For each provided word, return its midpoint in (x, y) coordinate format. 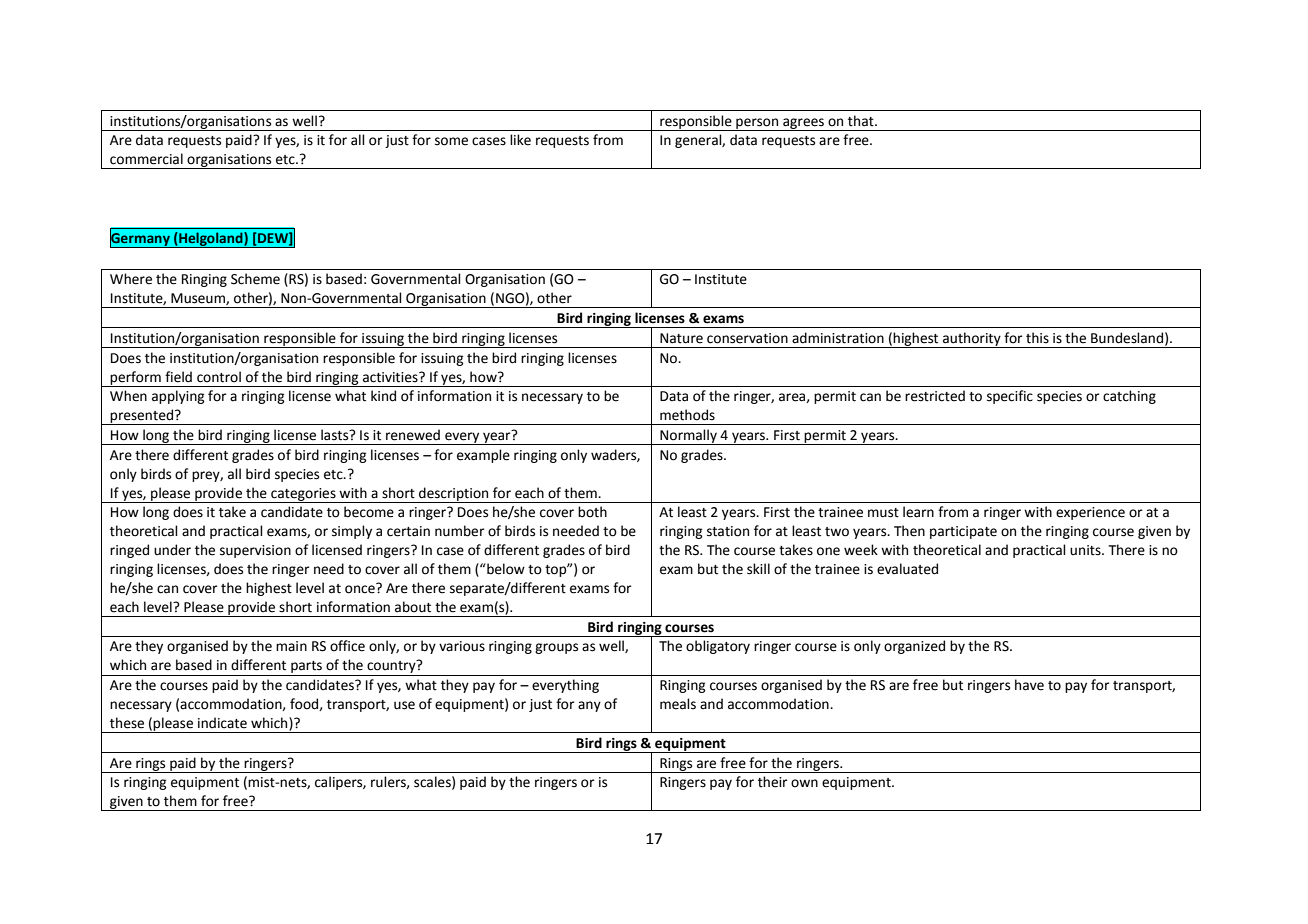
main (291, 646)
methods (687, 415)
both (592, 512)
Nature (681, 338)
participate (963, 532)
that (862, 121)
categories (303, 495)
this (1037, 338)
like (520, 140)
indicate (222, 723)
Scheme (255, 279)
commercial (146, 159)
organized (914, 647)
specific (1010, 397)
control (219, 377)
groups (556, 648)
